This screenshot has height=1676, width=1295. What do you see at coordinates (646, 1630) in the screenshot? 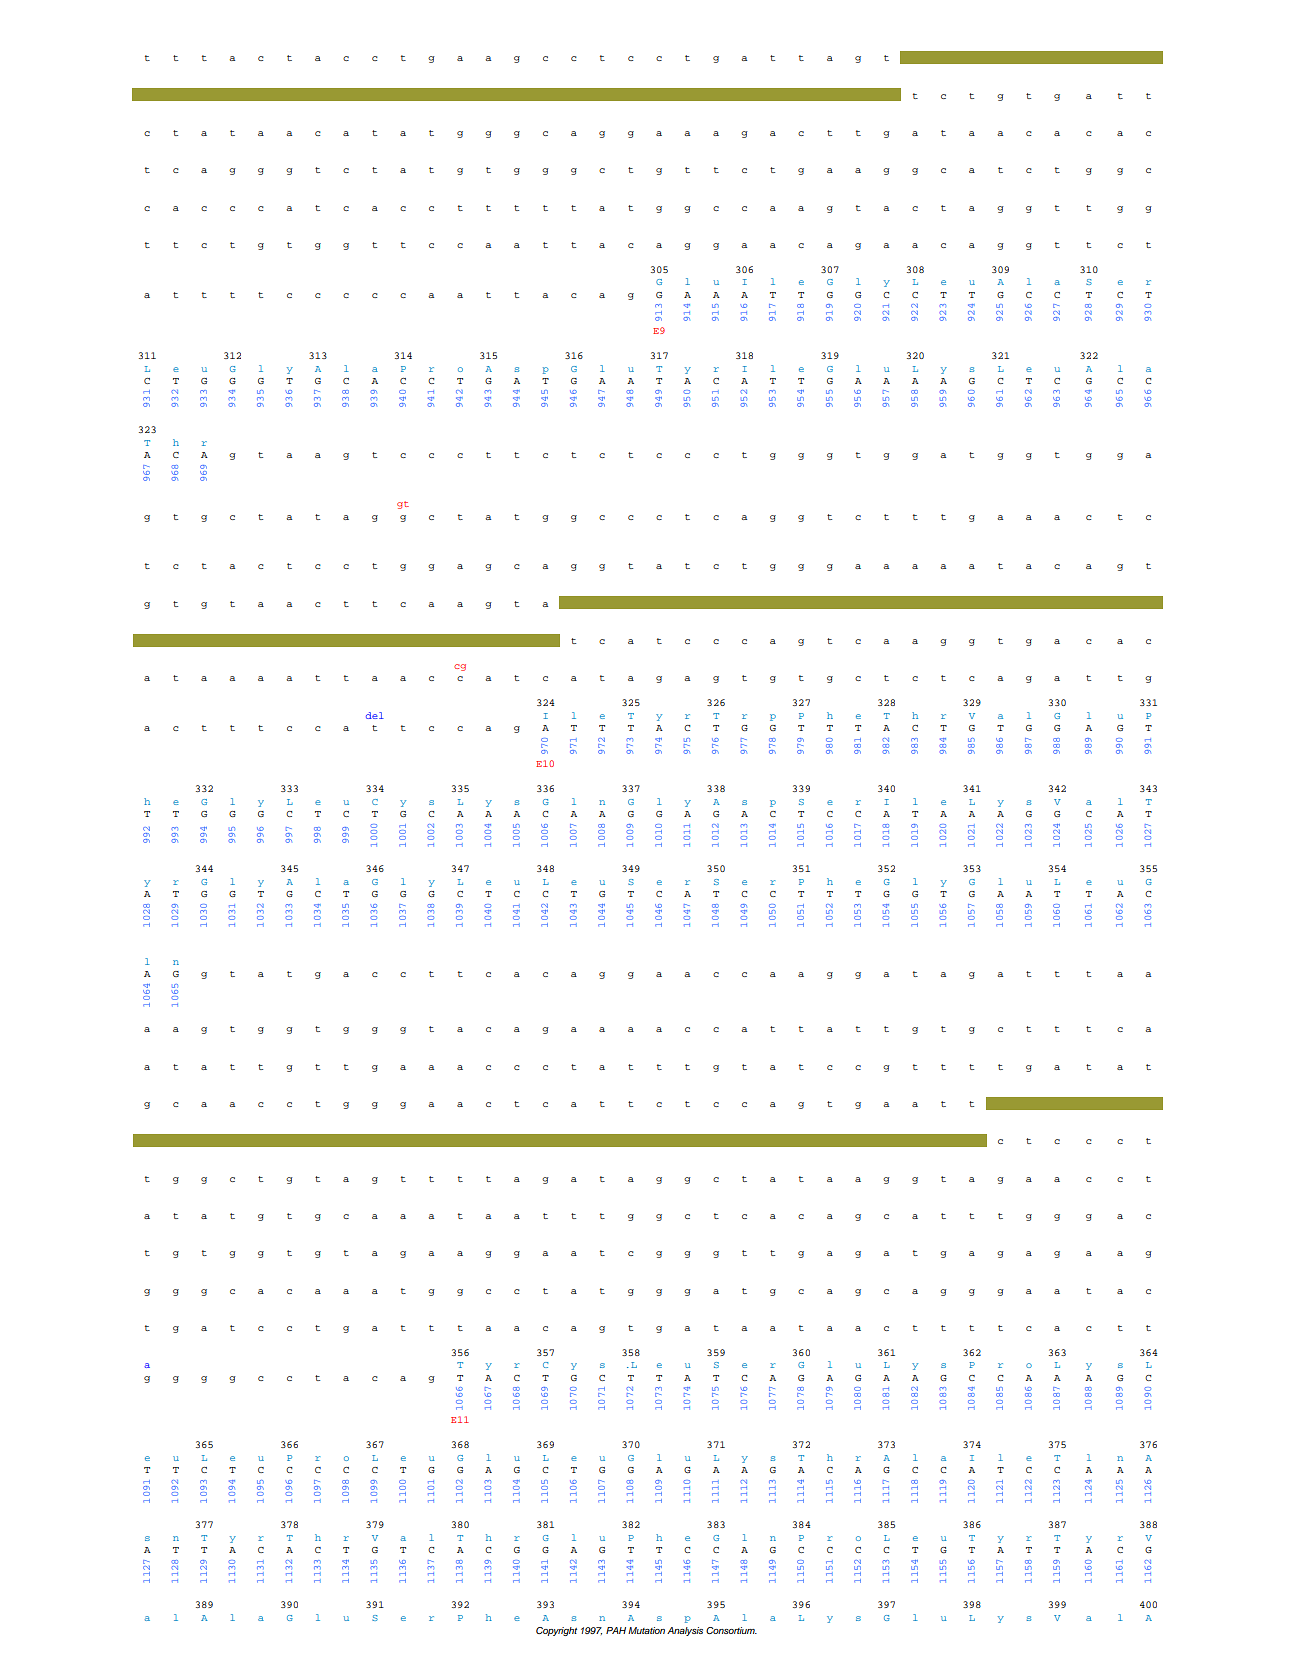
I see `Mutation` at bounding box center [646, 1630].
